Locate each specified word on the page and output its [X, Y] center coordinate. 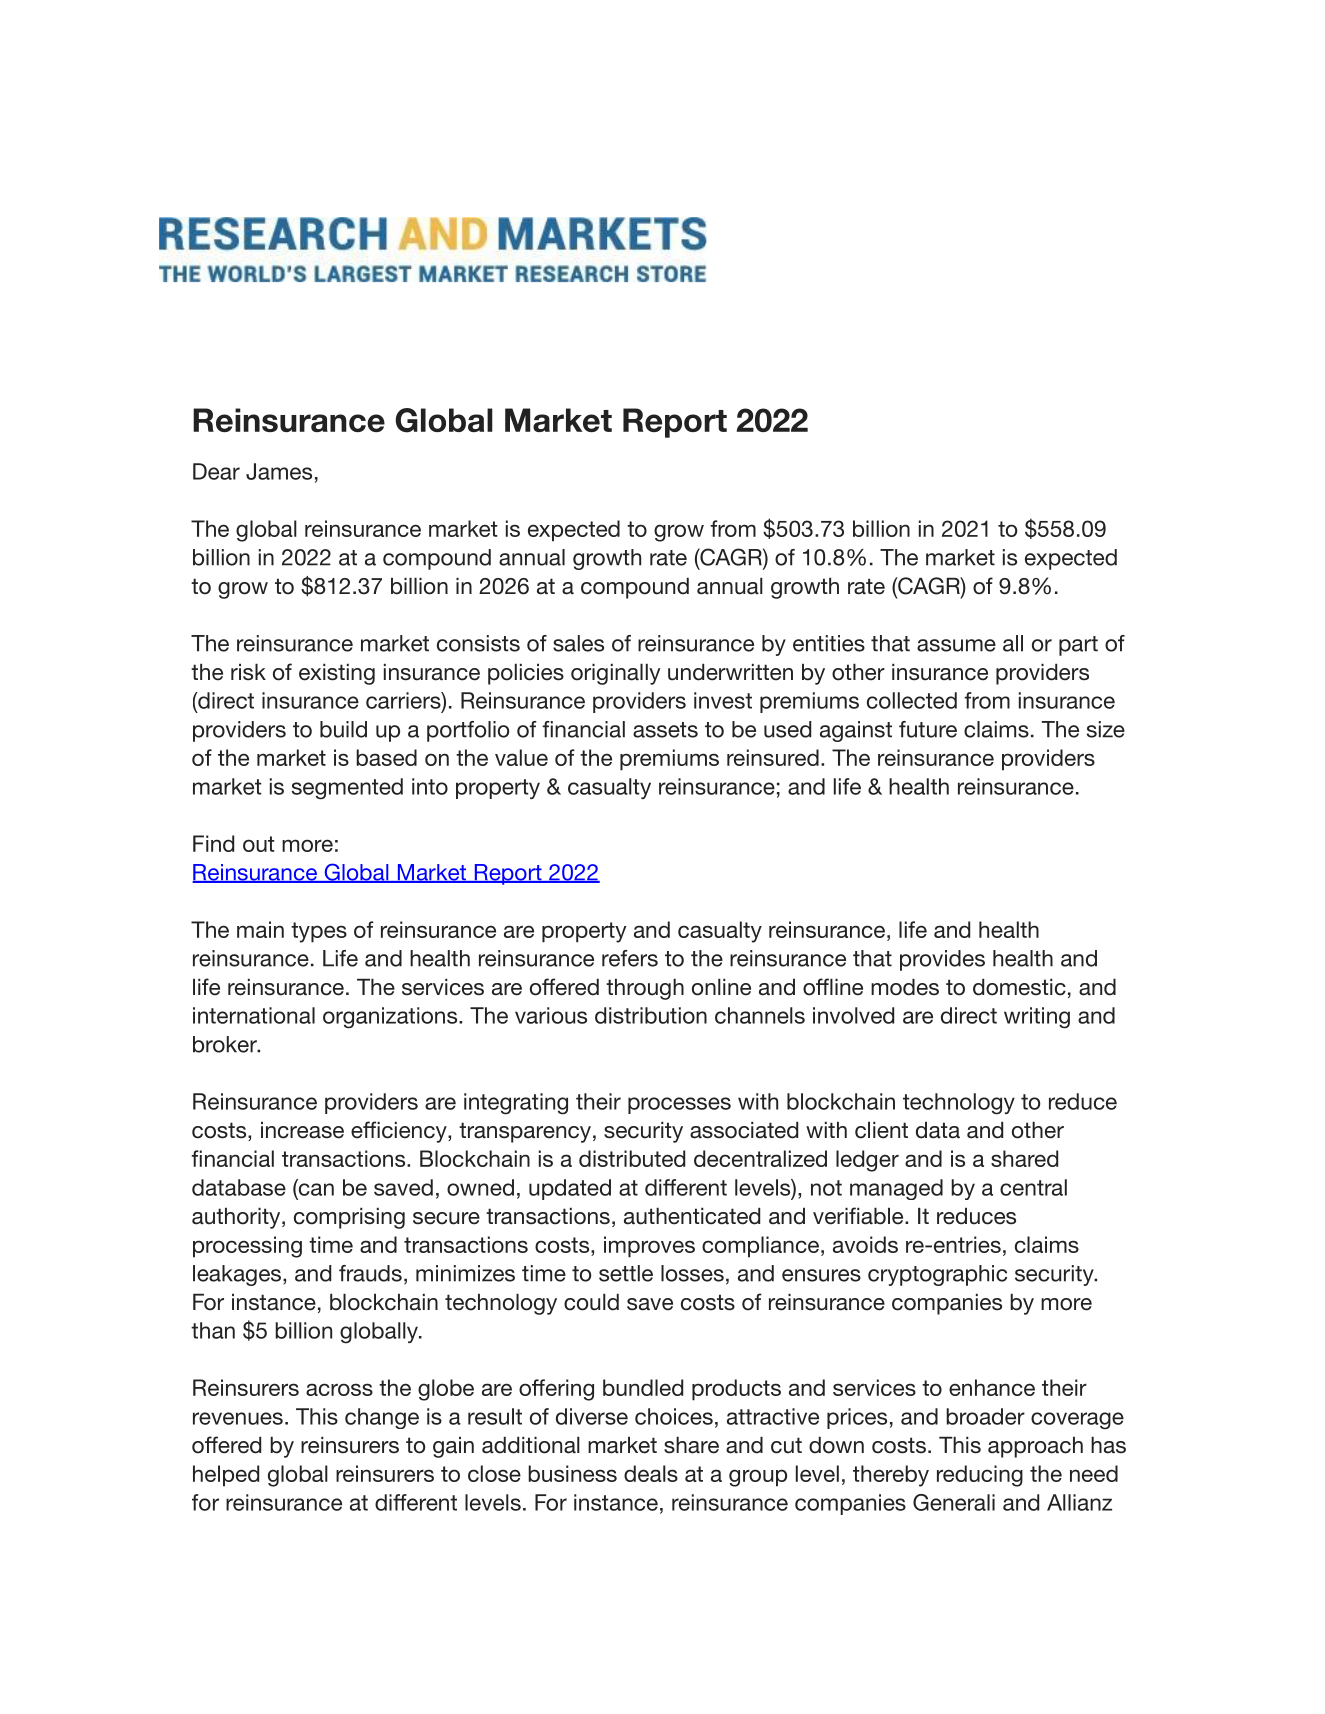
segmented [347, 789]
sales [578, 643]
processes [679, 1105]
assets [665, 730]
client [881, 1130]
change [382, 1418]
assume [956, 645]
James [279, 471]
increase [302, 1130]
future [928, 729]
